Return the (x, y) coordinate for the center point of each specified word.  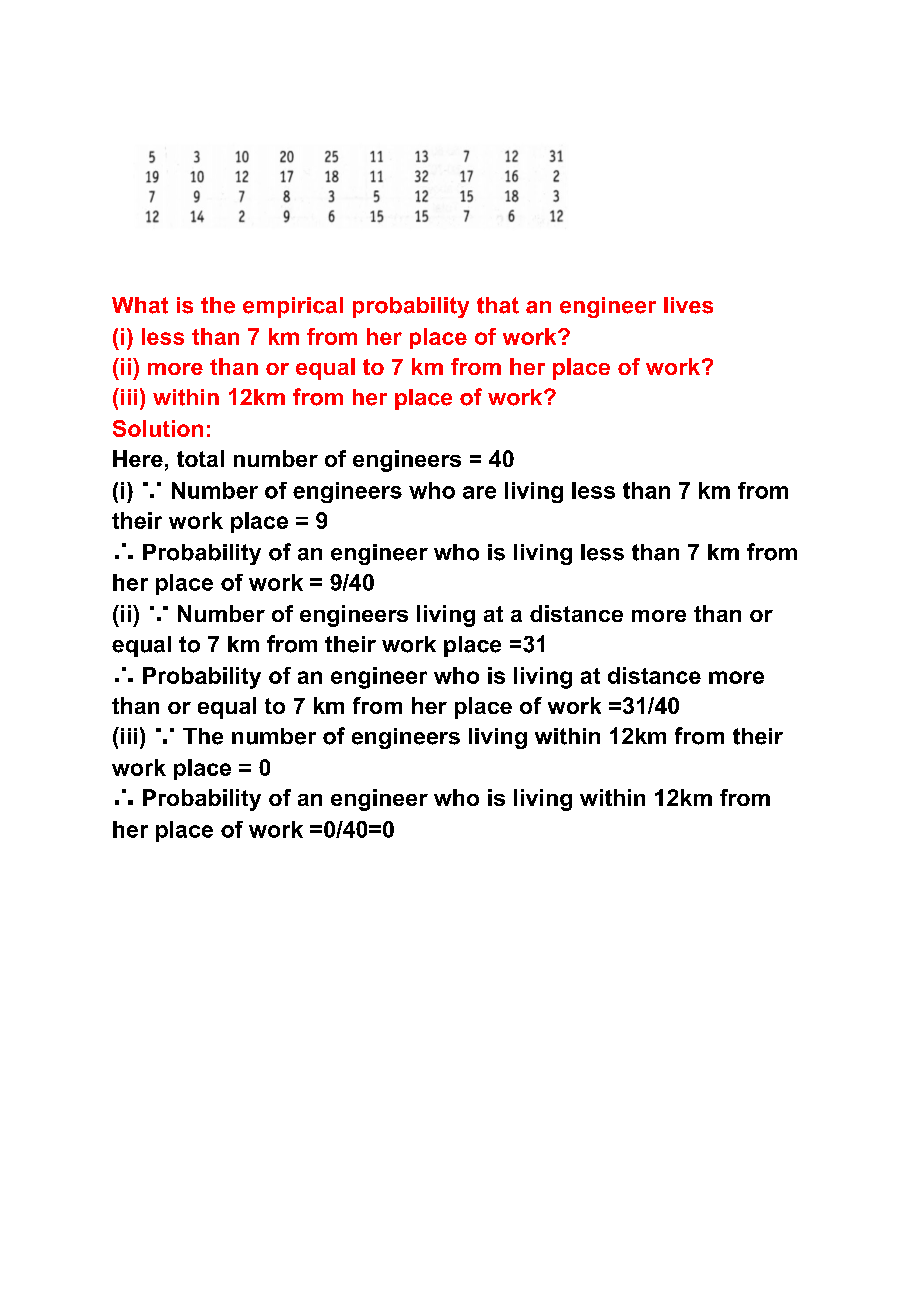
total (200, 458)
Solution (158, 428)
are (479, 492)
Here (138, 458)
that (498, 305)
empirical (293, 307)
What (140, 305)
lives (688, 305)
